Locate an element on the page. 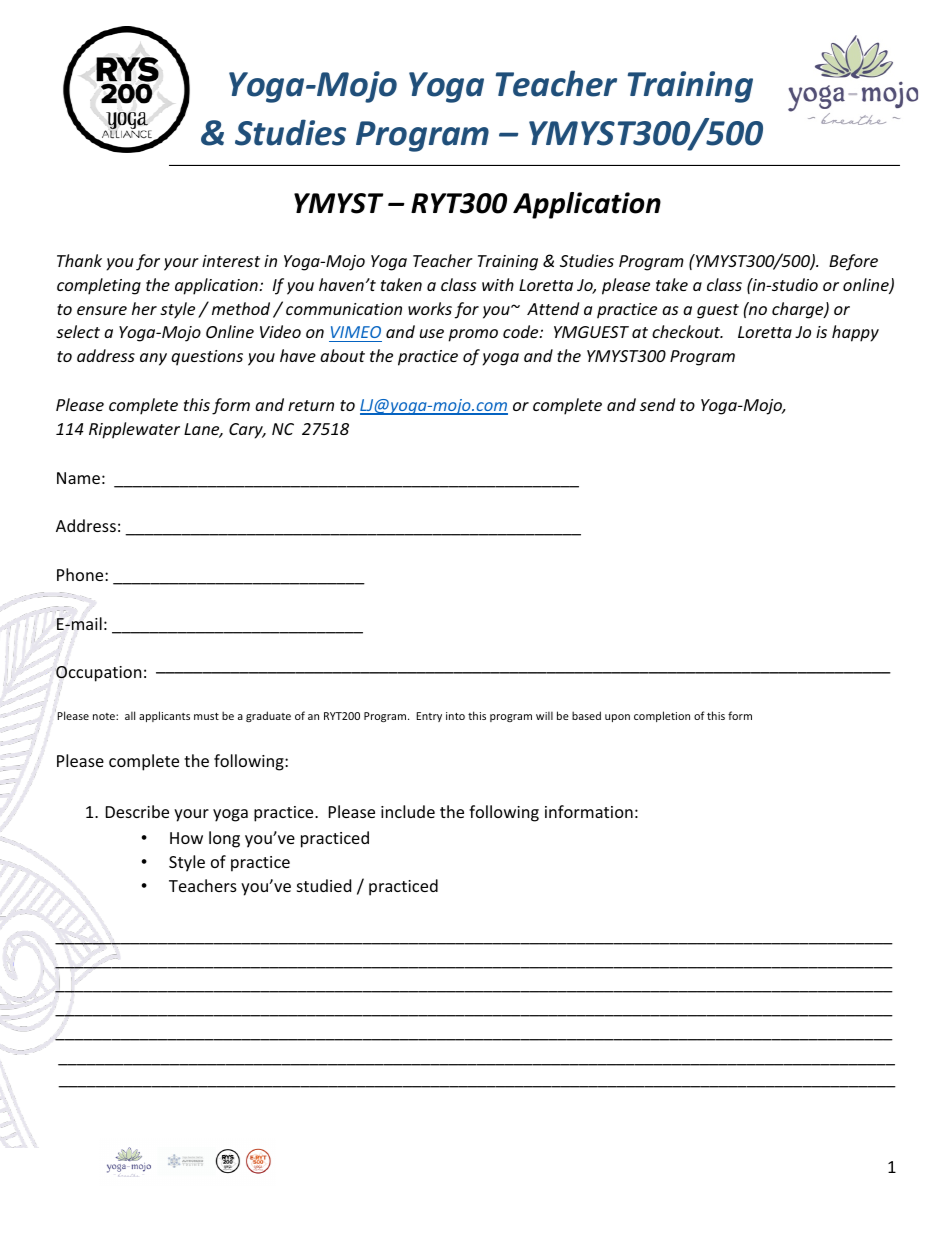 The image size is (952, 1233). completing is located at coordinates (99, 286).
